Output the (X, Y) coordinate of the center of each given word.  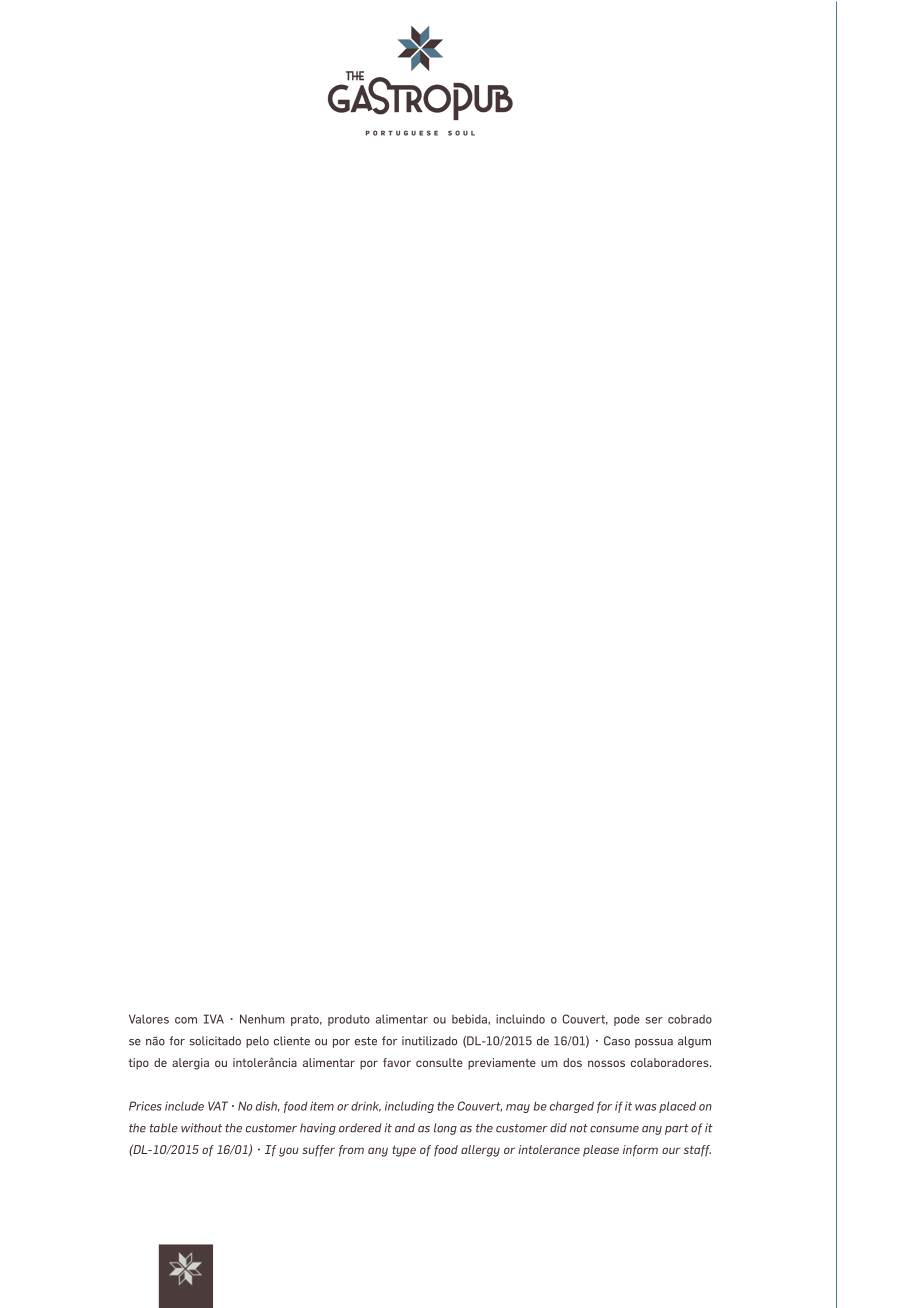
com (186, 1020)
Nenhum (262, 1019)
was (645, 1107)
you (289, 1152)
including (409, 1107)
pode (627, 1020)
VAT (218, 1106)
